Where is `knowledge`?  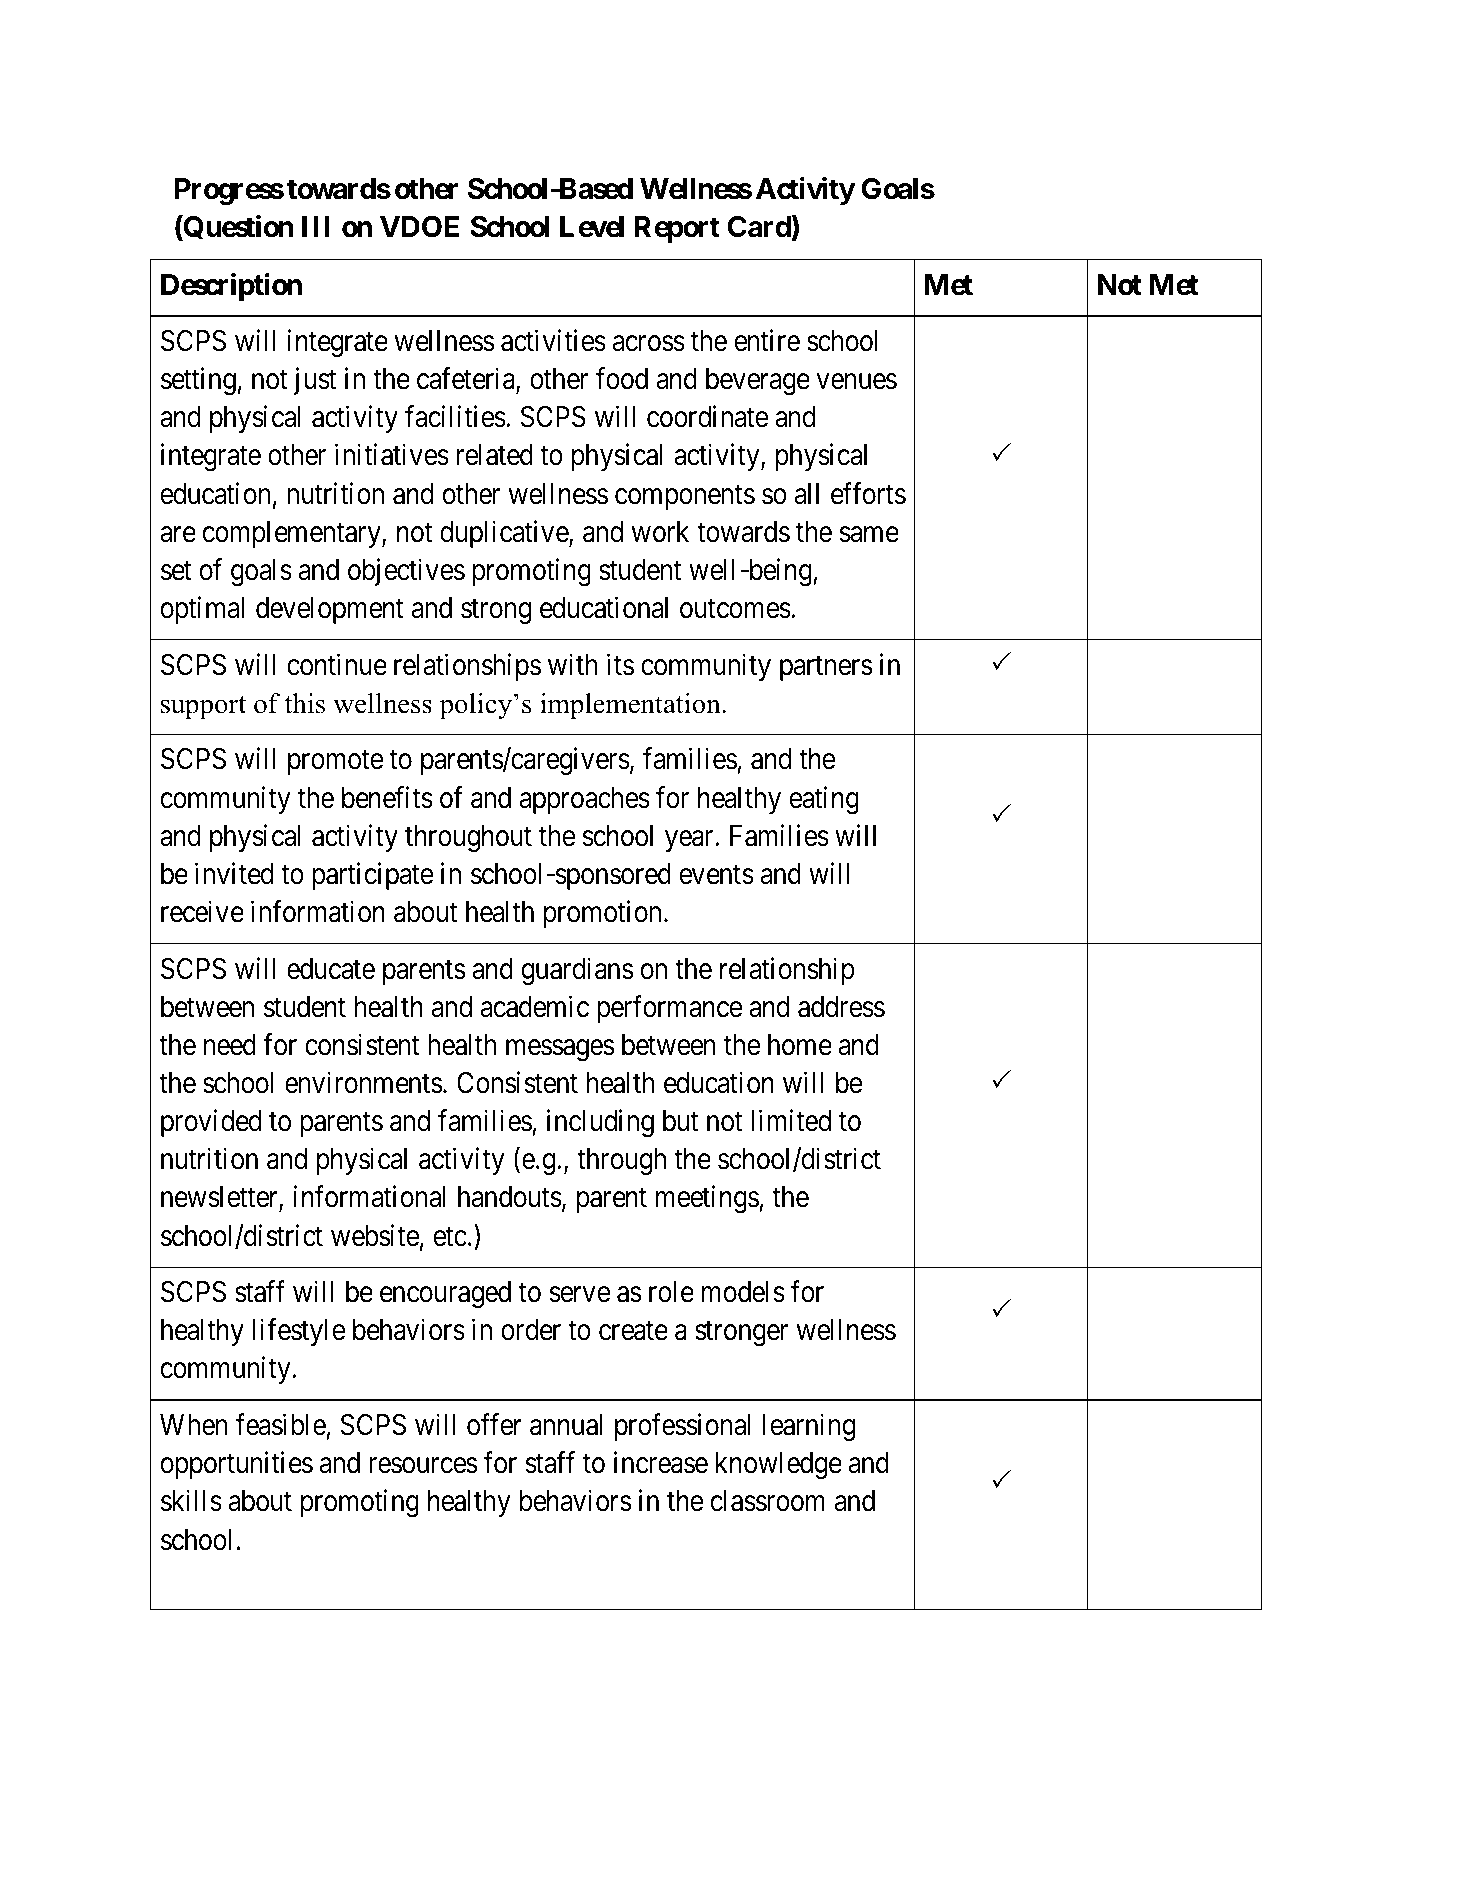 knowledge is located at coordinates (779, 1465).
